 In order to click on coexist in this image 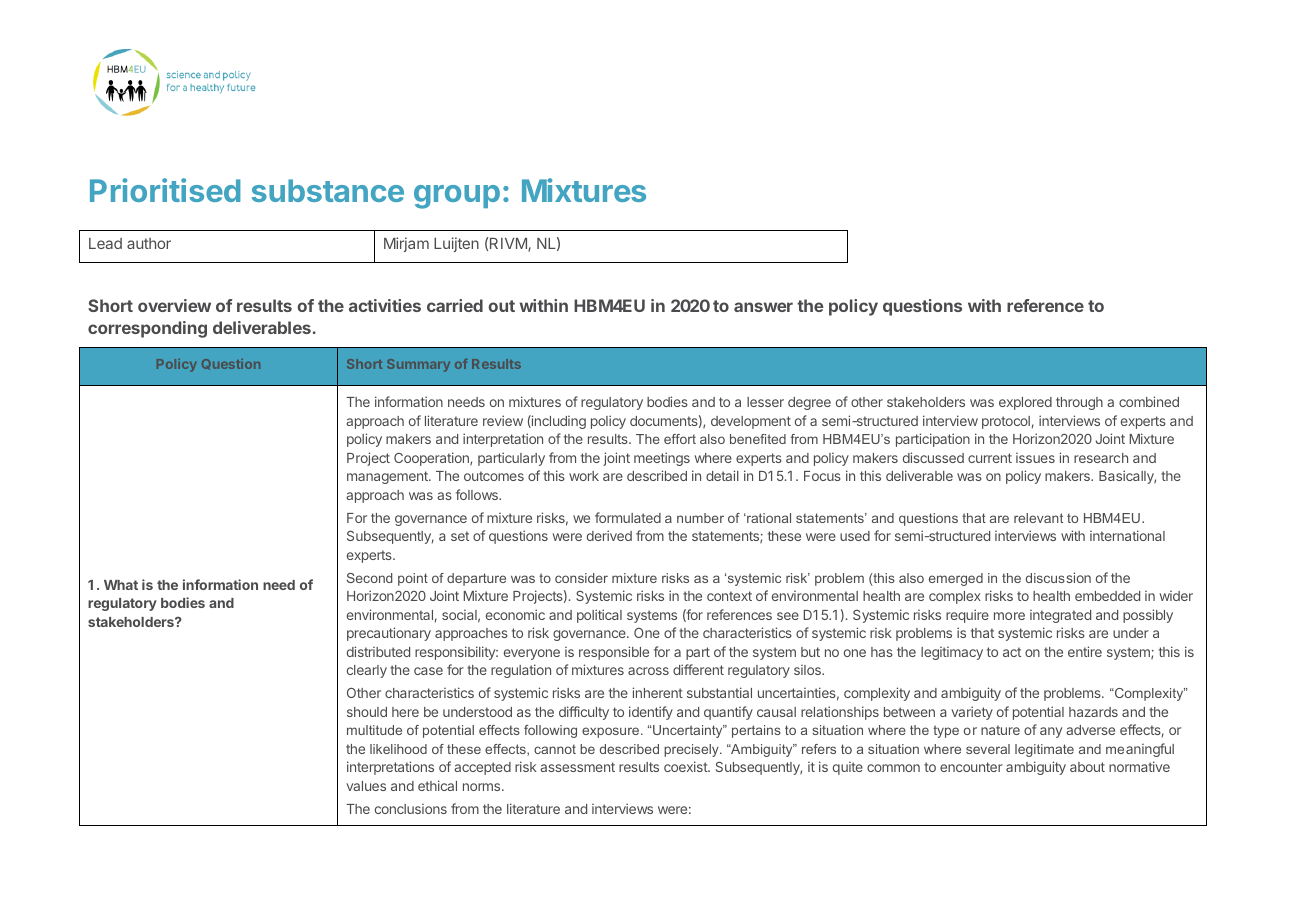, I will do `click(686, 766)`.
